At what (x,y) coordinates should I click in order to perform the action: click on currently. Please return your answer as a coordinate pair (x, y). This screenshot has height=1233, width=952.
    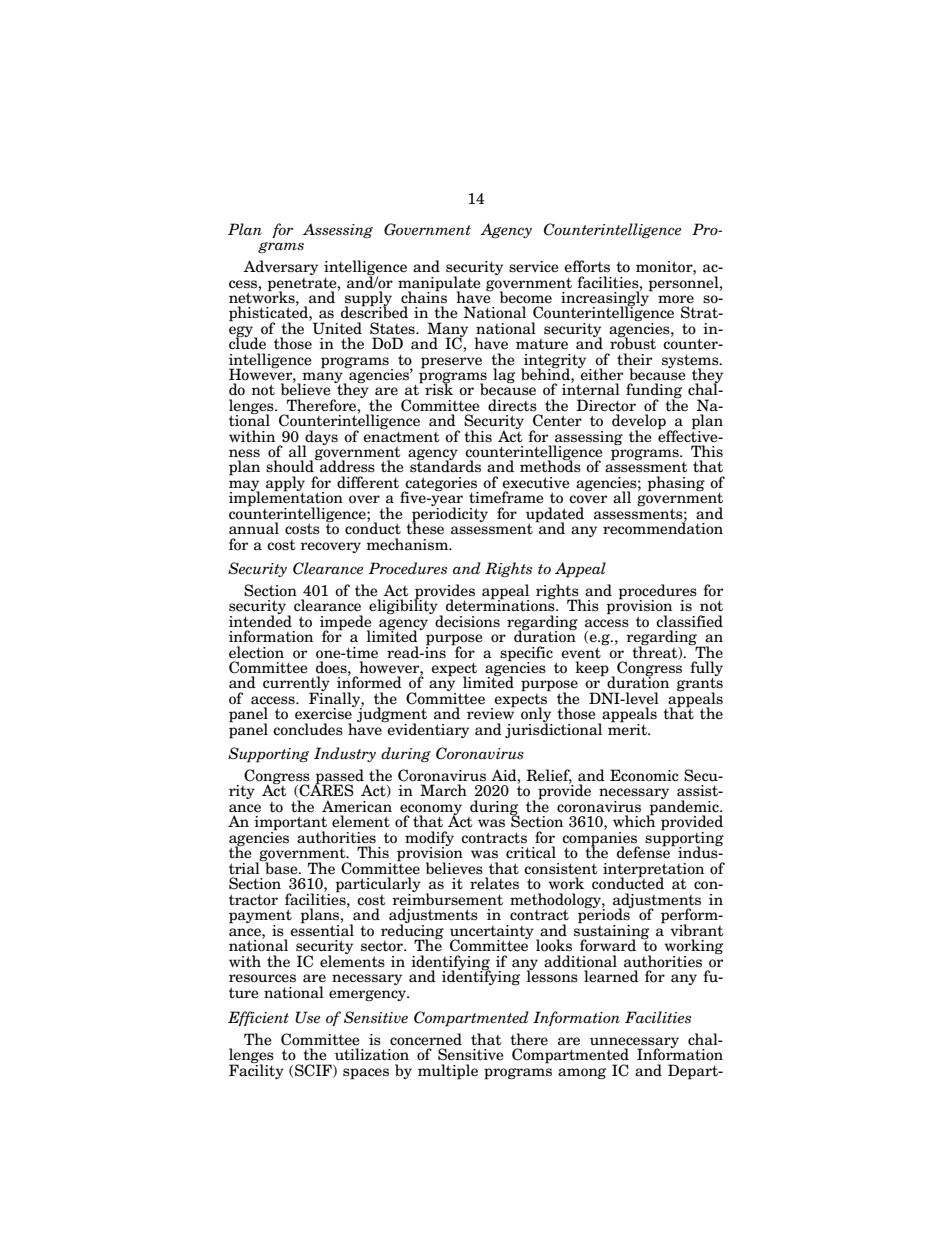
    Looking at the image, I should click on (296, 685).
